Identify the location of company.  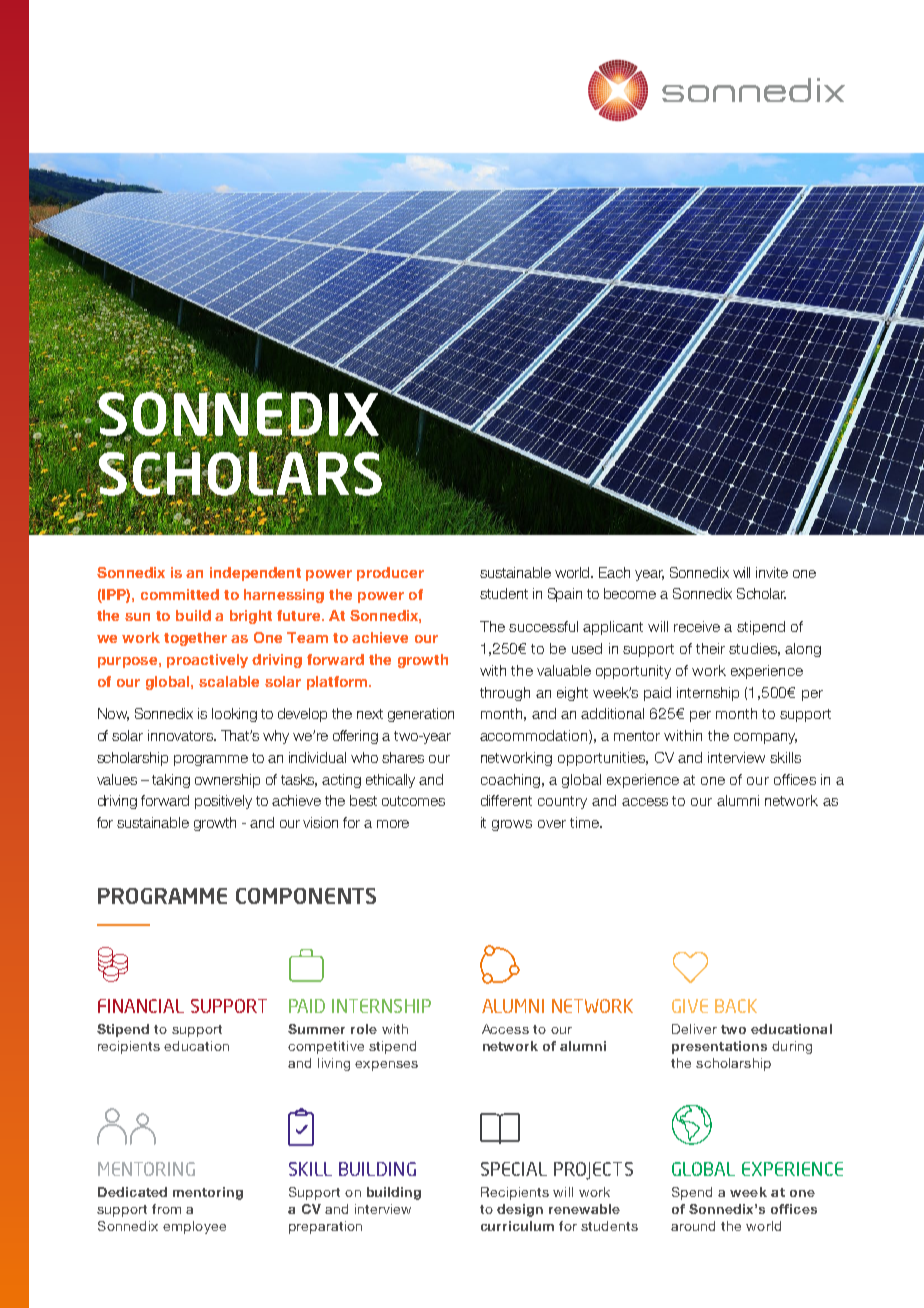
(765, 738).
